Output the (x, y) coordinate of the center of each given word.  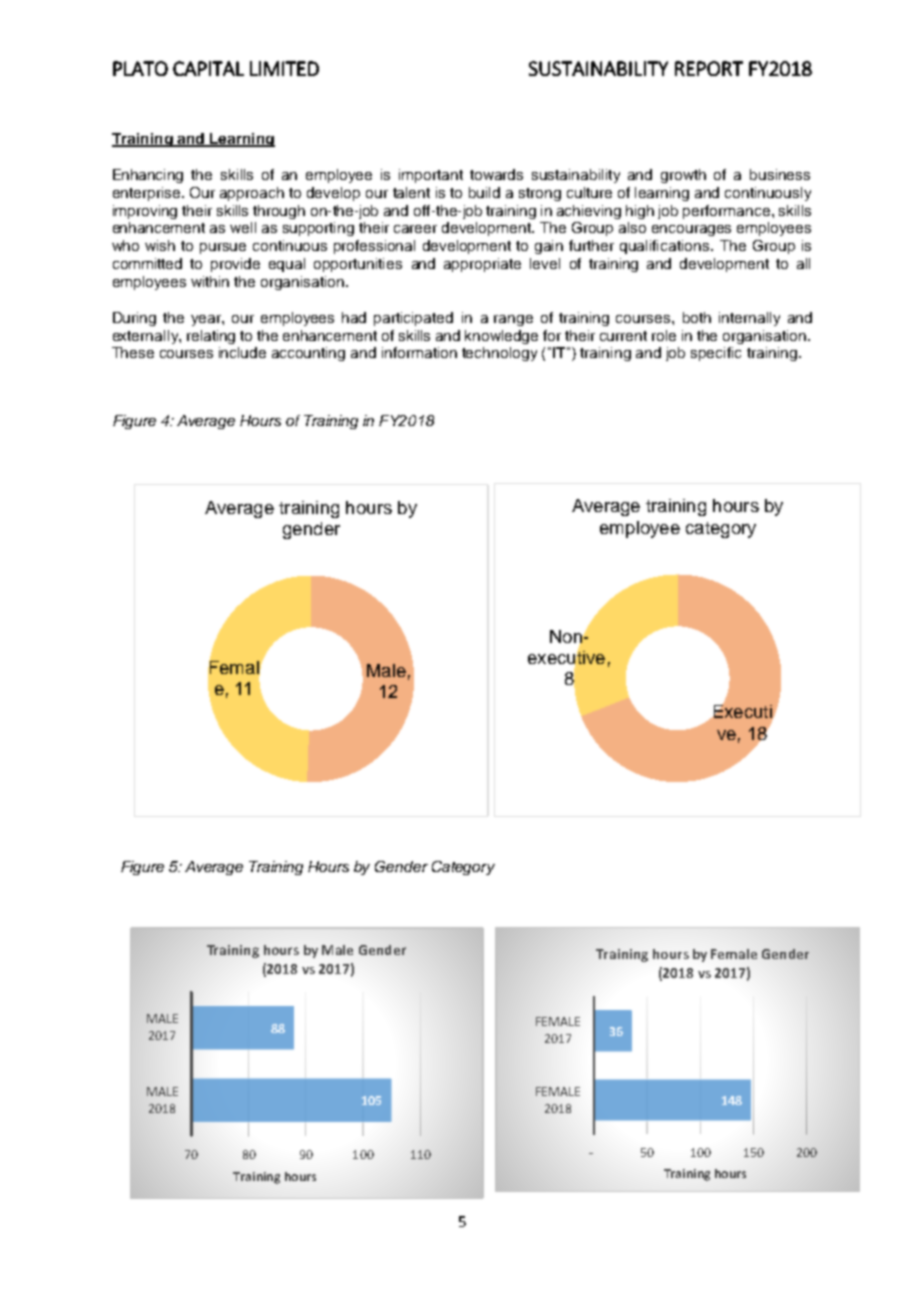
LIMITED (284, 68)
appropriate (482, 265)
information (419, 352)
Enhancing (148, 176)
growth (683, 176)
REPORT (709, 68)
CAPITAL (208, 68)
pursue (223, 248)
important (431, 176)
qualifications (666, 247)
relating (211, 337)
